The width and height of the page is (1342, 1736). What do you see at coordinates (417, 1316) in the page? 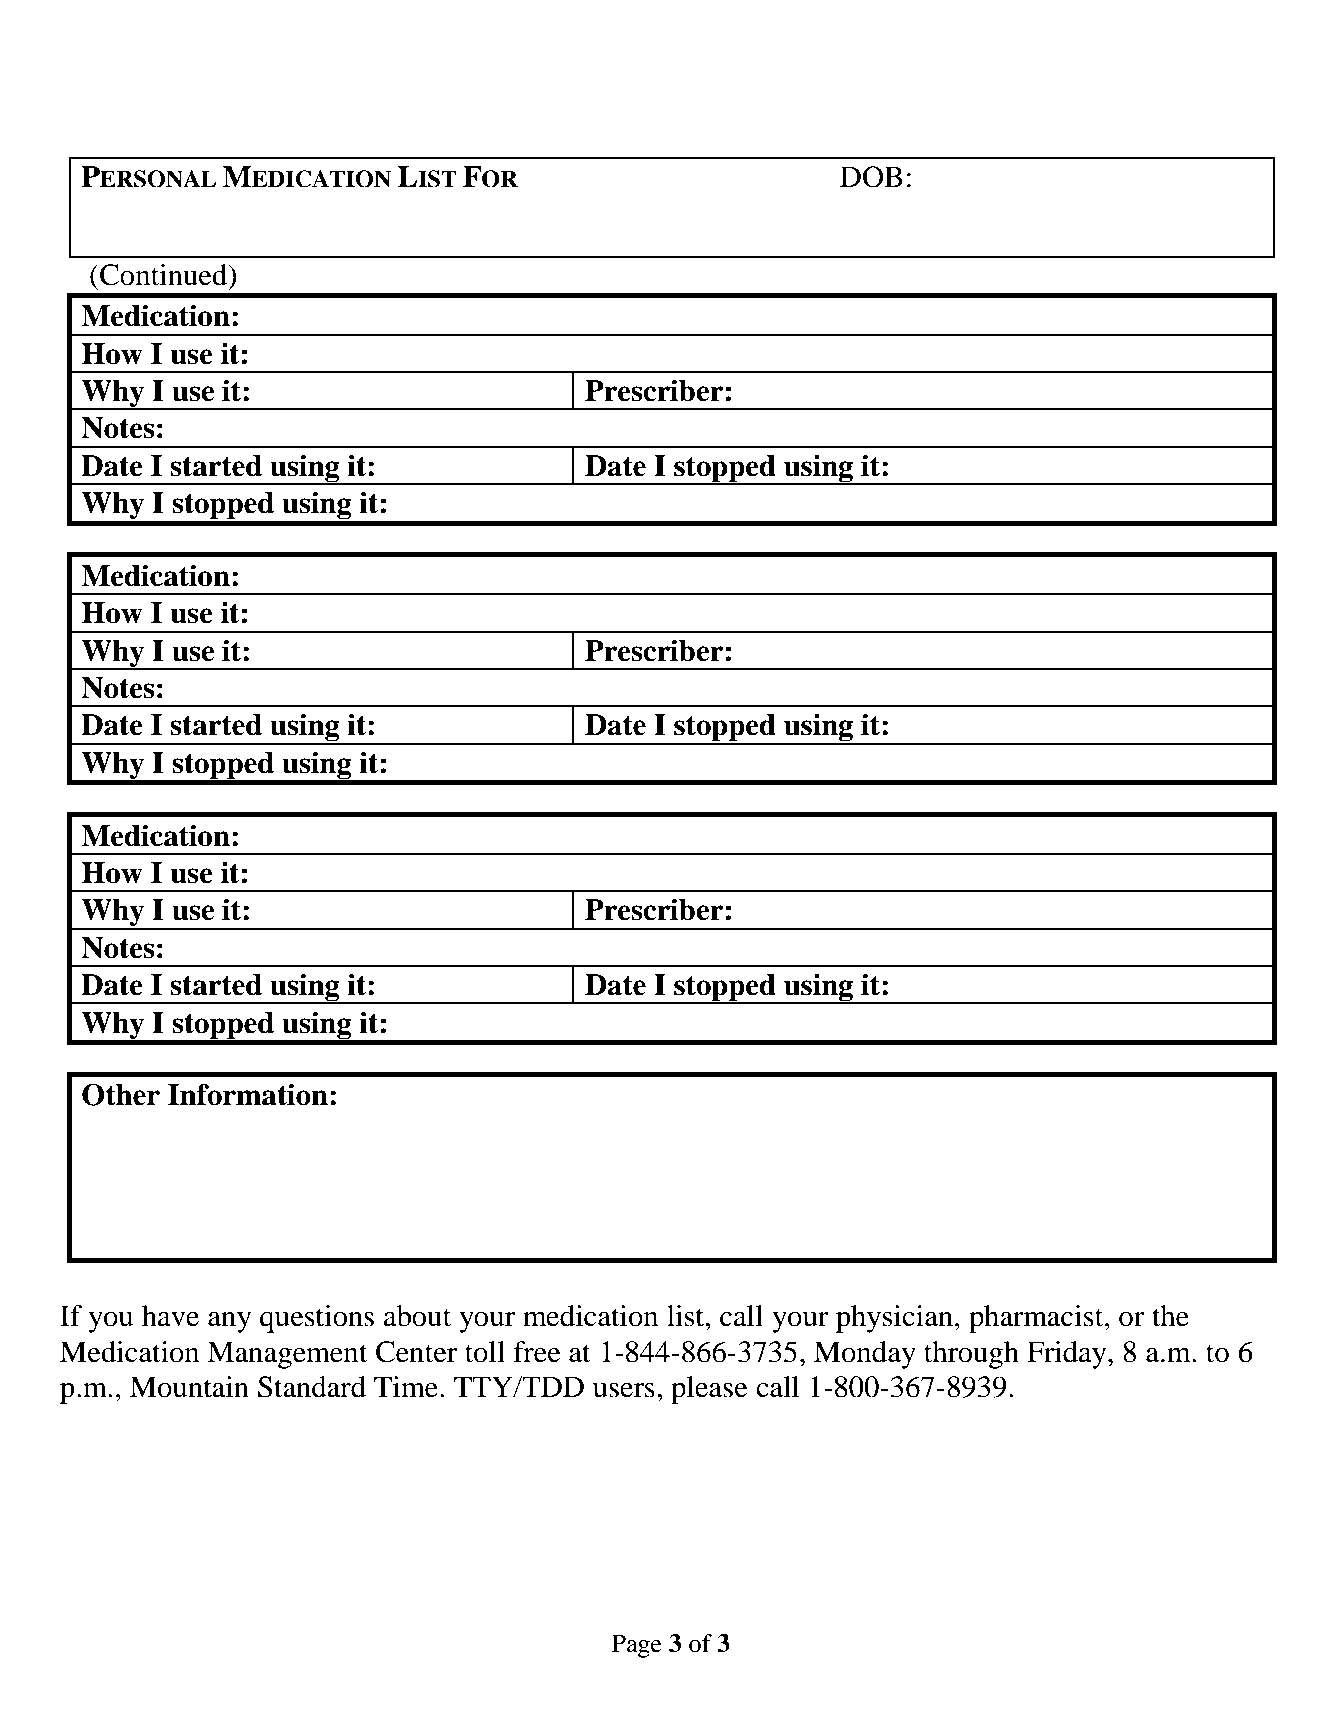
I see `about` at bounding box center [417, 1316].
